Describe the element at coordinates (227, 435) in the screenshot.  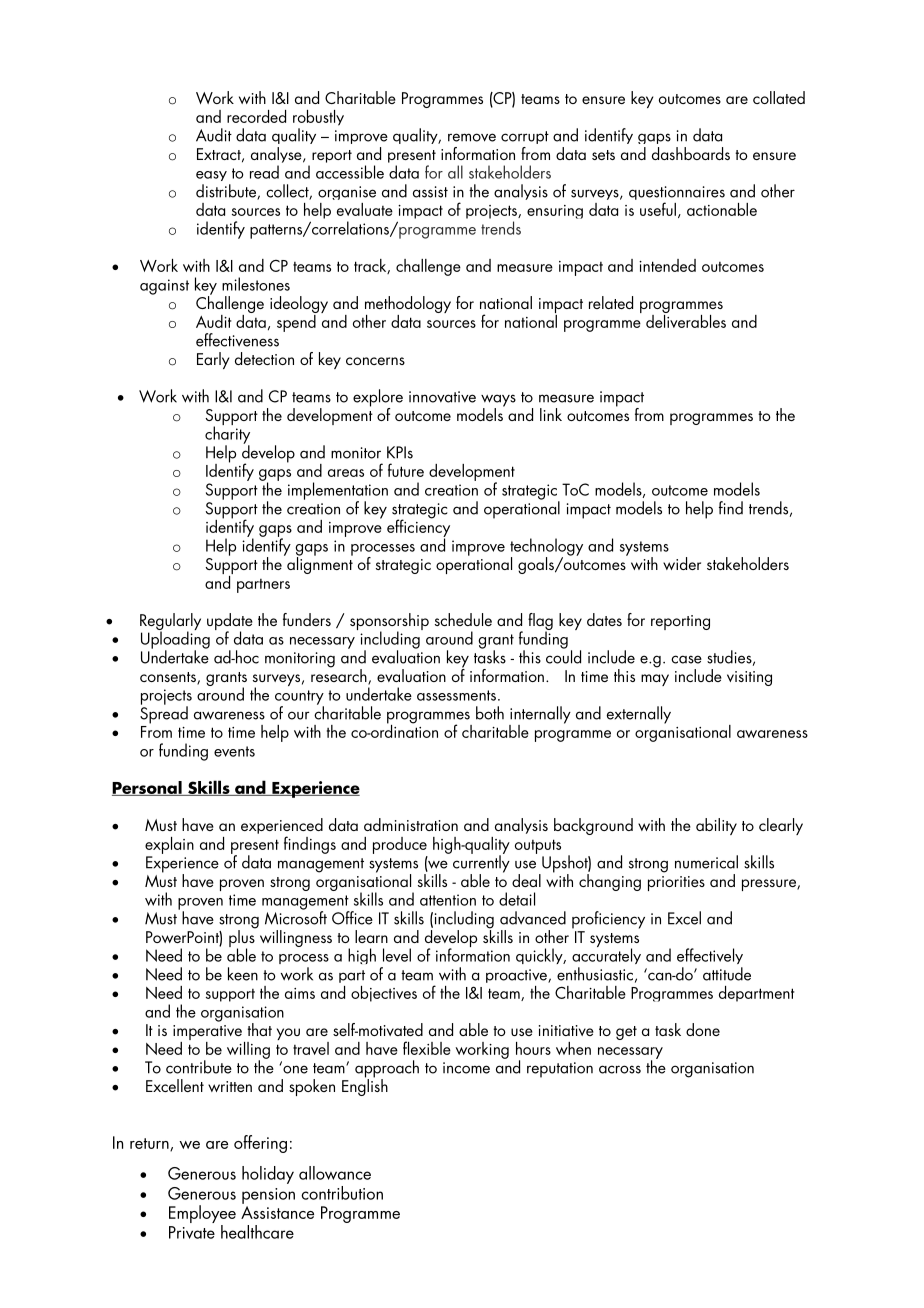
I see `charity` at that location.
